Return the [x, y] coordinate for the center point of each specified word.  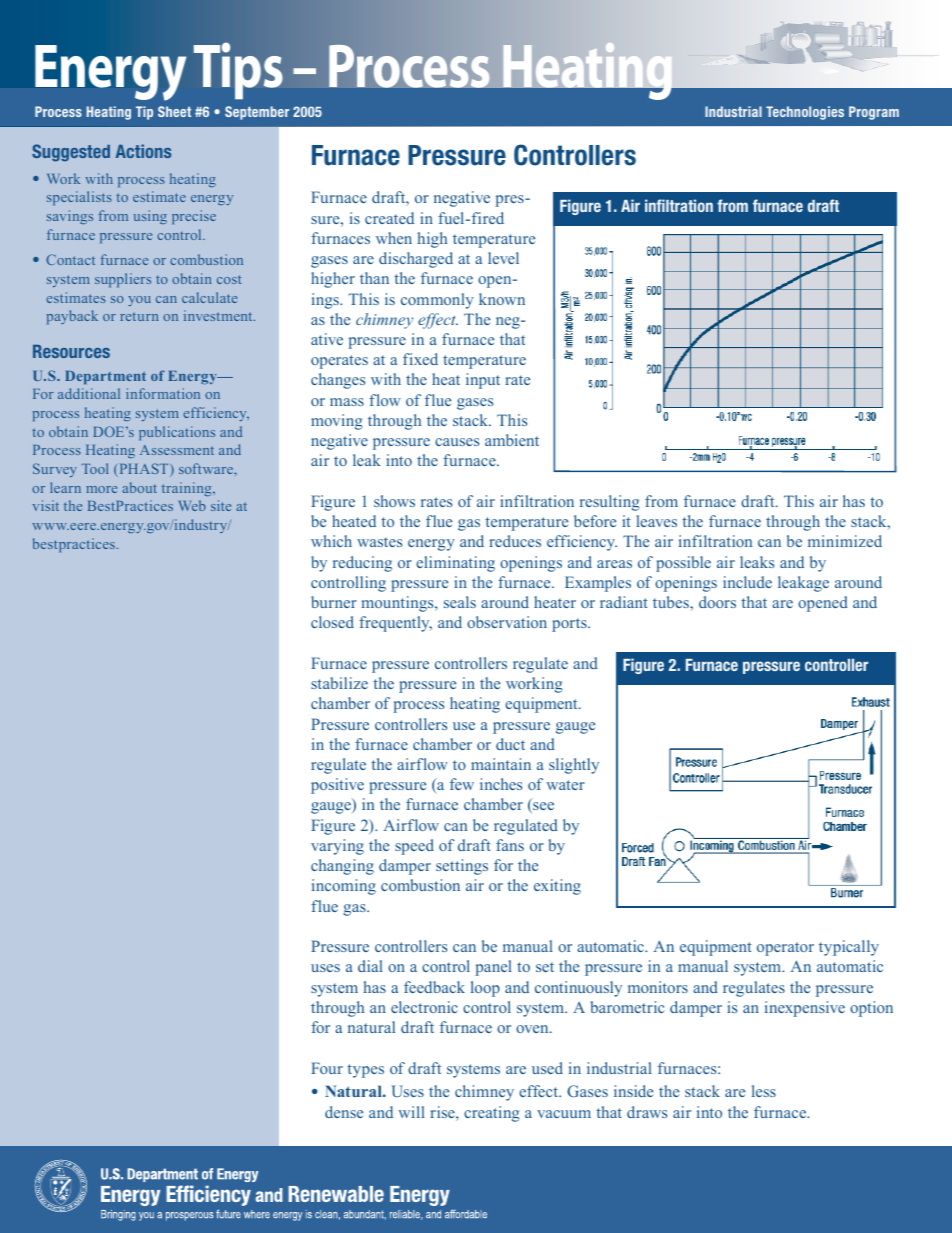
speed [414, 847]
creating [492, 1114]
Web [192, 505]
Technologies [805, 113]
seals [460, 602]
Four [327, 1068]
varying [337, 847]
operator [785, 949]
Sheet [174, 111]
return [139, 316]
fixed [420, 359]
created [389, 218]
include [747, 582]
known [502, 299]
